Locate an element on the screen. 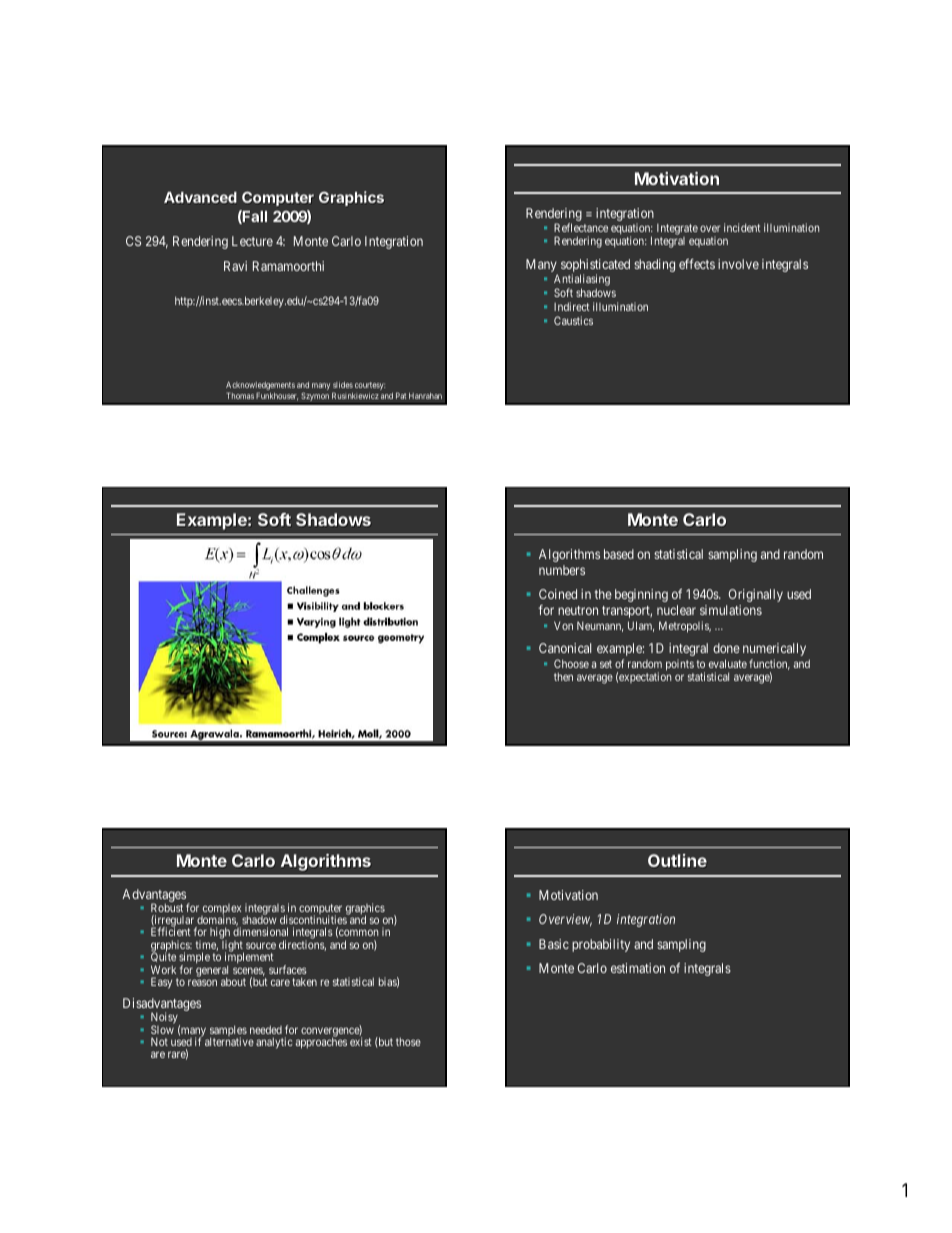  samples is located at coordinates (228, 1032).
